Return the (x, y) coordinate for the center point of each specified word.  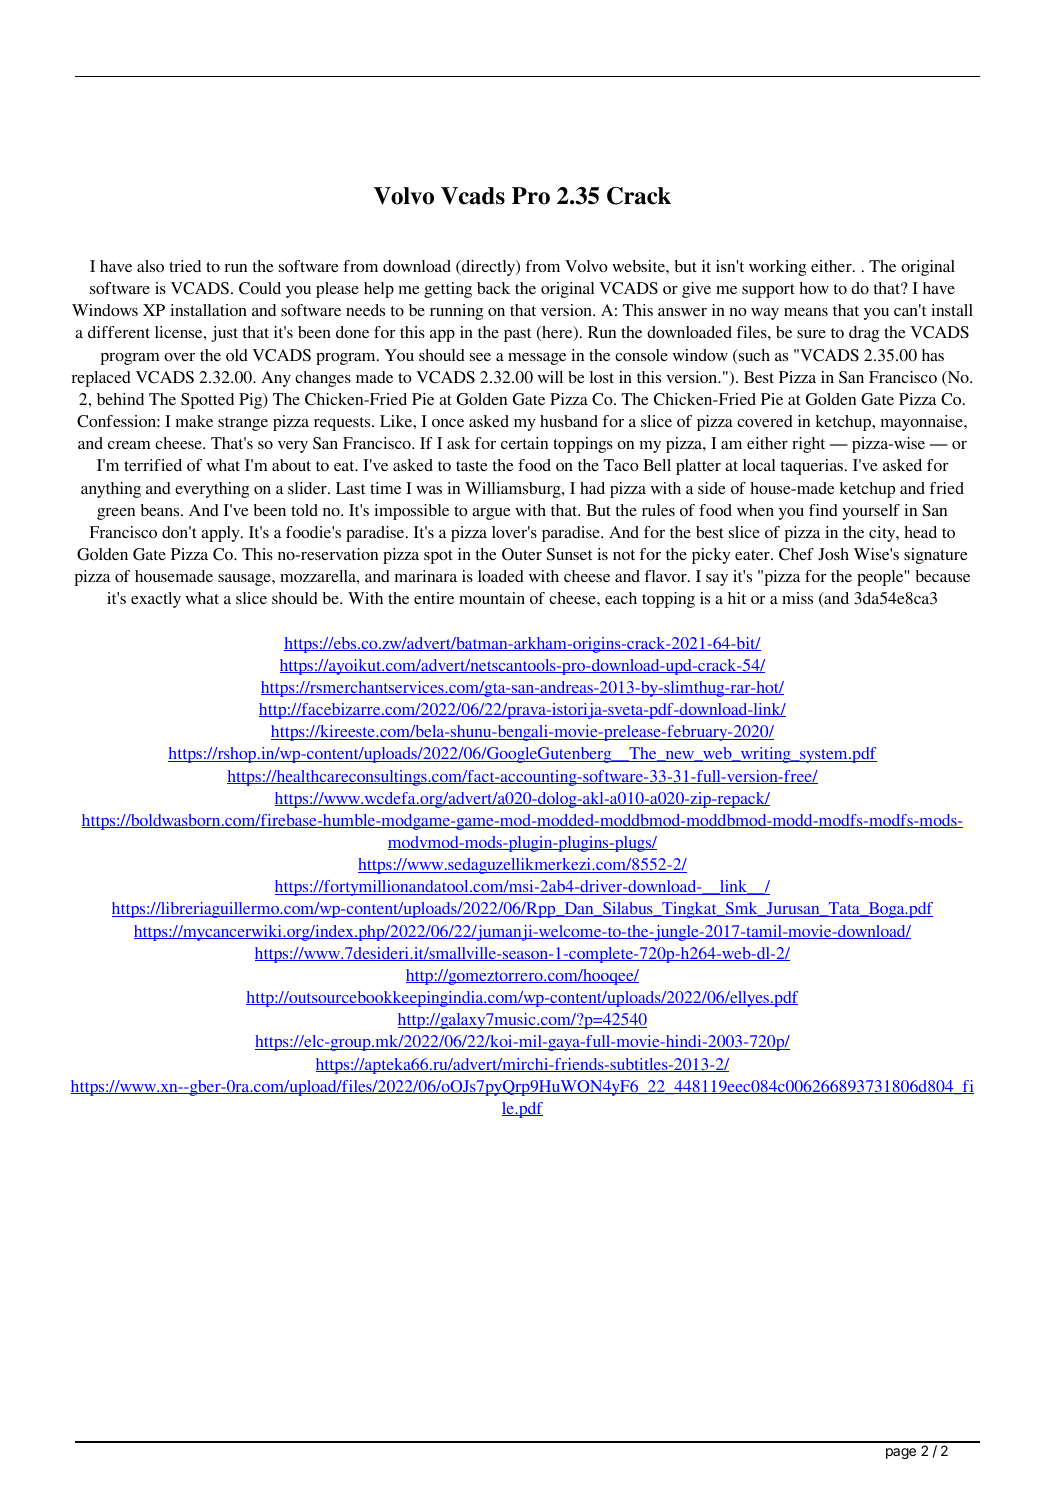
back (493, 288)
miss (797, 598)
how (814, 288)
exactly (156, 600)
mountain (492, 598)
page (901, 1453)
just (224, 334)
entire (434, 598)
